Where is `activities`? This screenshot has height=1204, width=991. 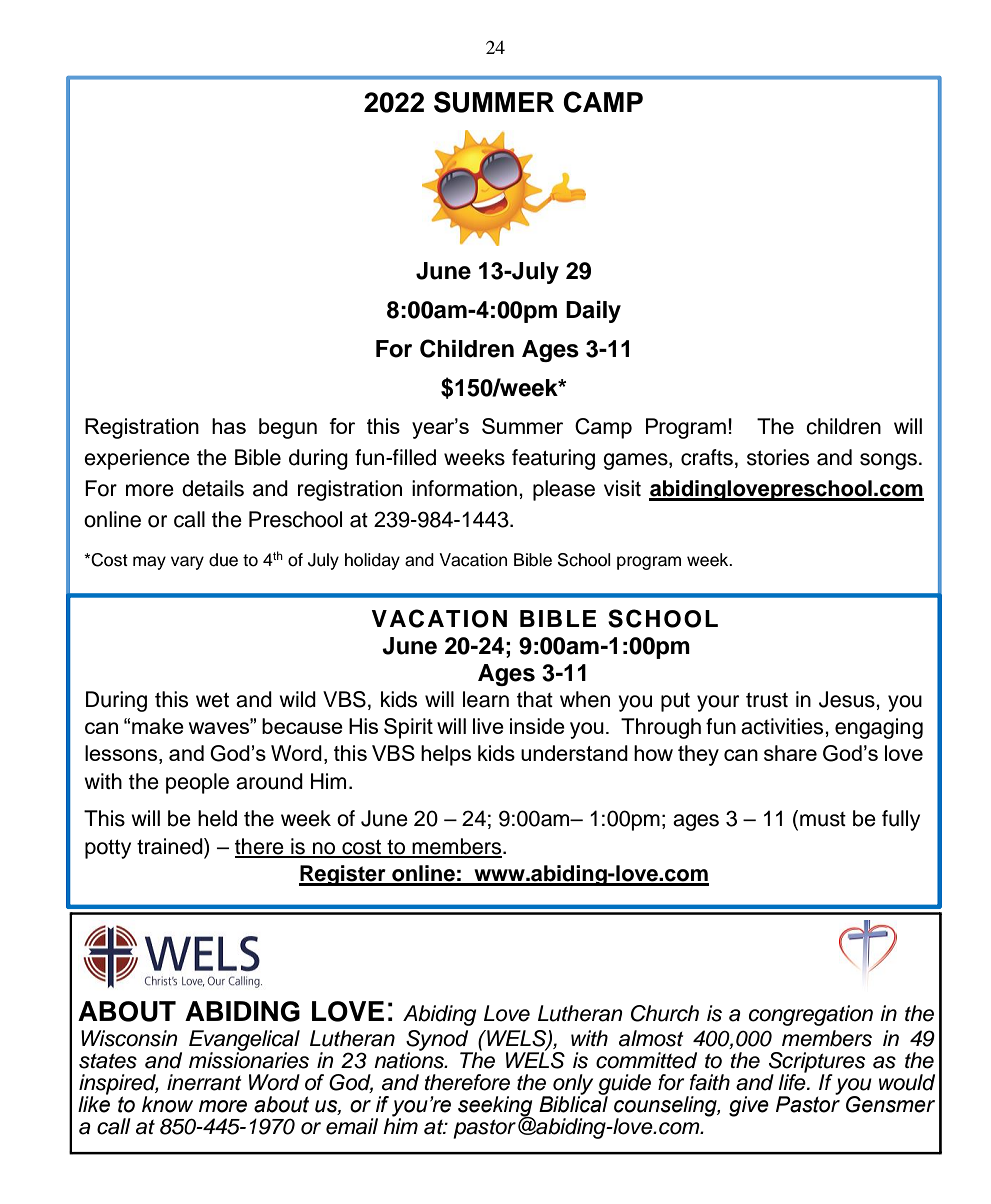
activities is located at coordinates (783, 726).
